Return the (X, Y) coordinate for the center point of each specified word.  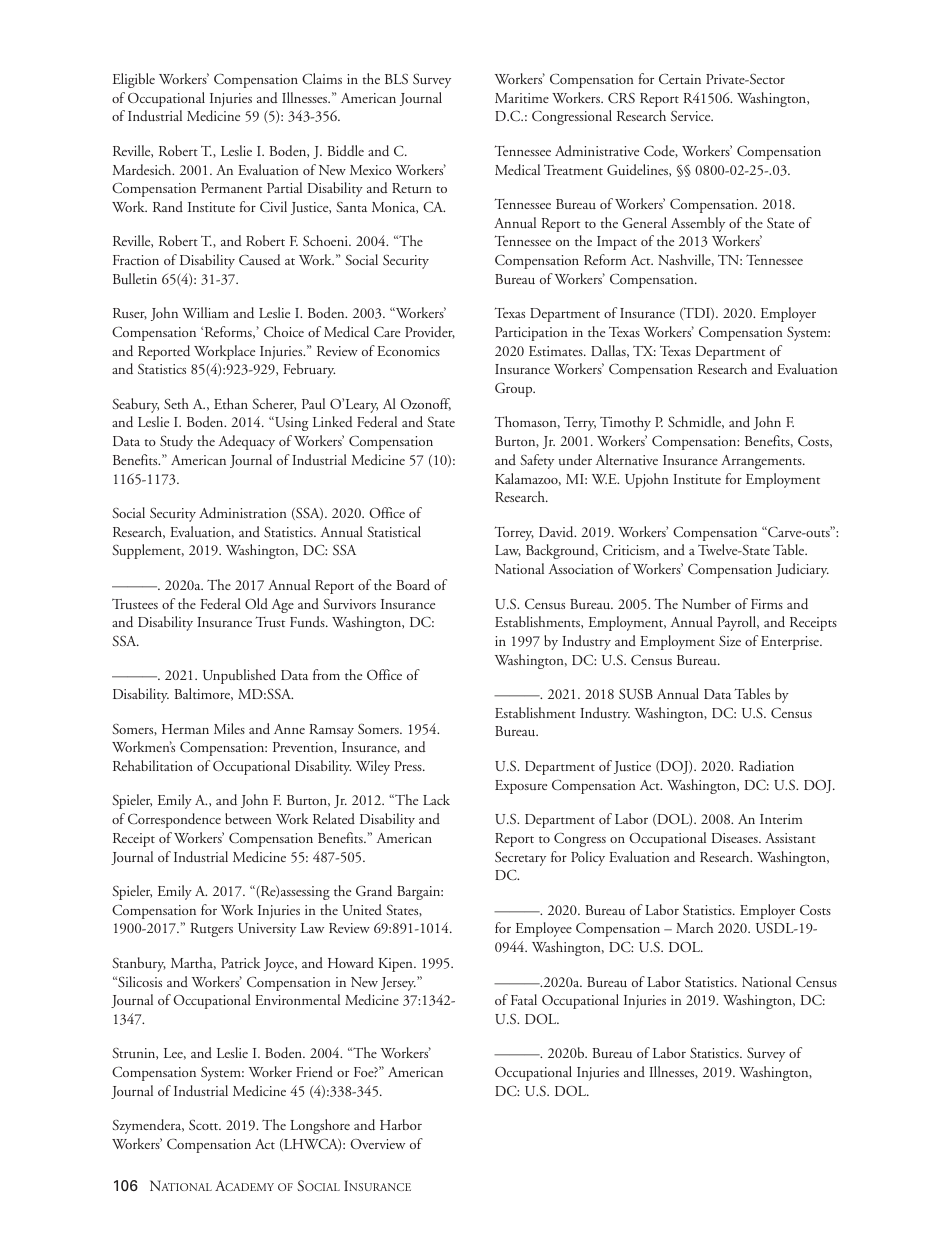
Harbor (401, 1124)
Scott (205, 1125)
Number (706, 603)
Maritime (522, 98)
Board (413, 584)
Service (692, 115)
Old (256, 603)
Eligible (134, 80)
